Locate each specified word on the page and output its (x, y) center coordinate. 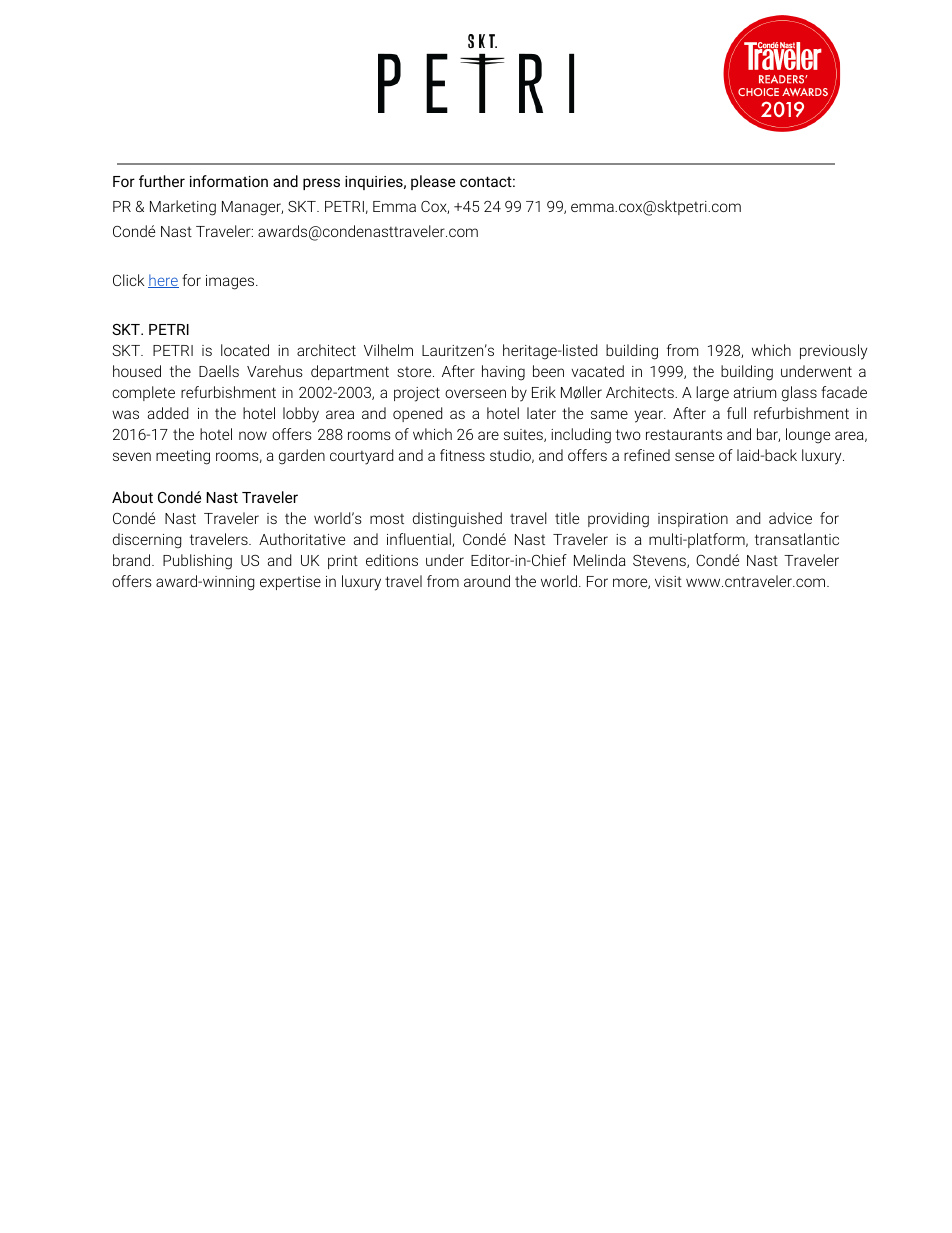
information (229, 181)
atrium (755, 392)
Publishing (197, 562)
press (321, 184)
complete (143, 393)
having (503, 373)
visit (668, 581)
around (487, 581)
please (433, 182)
